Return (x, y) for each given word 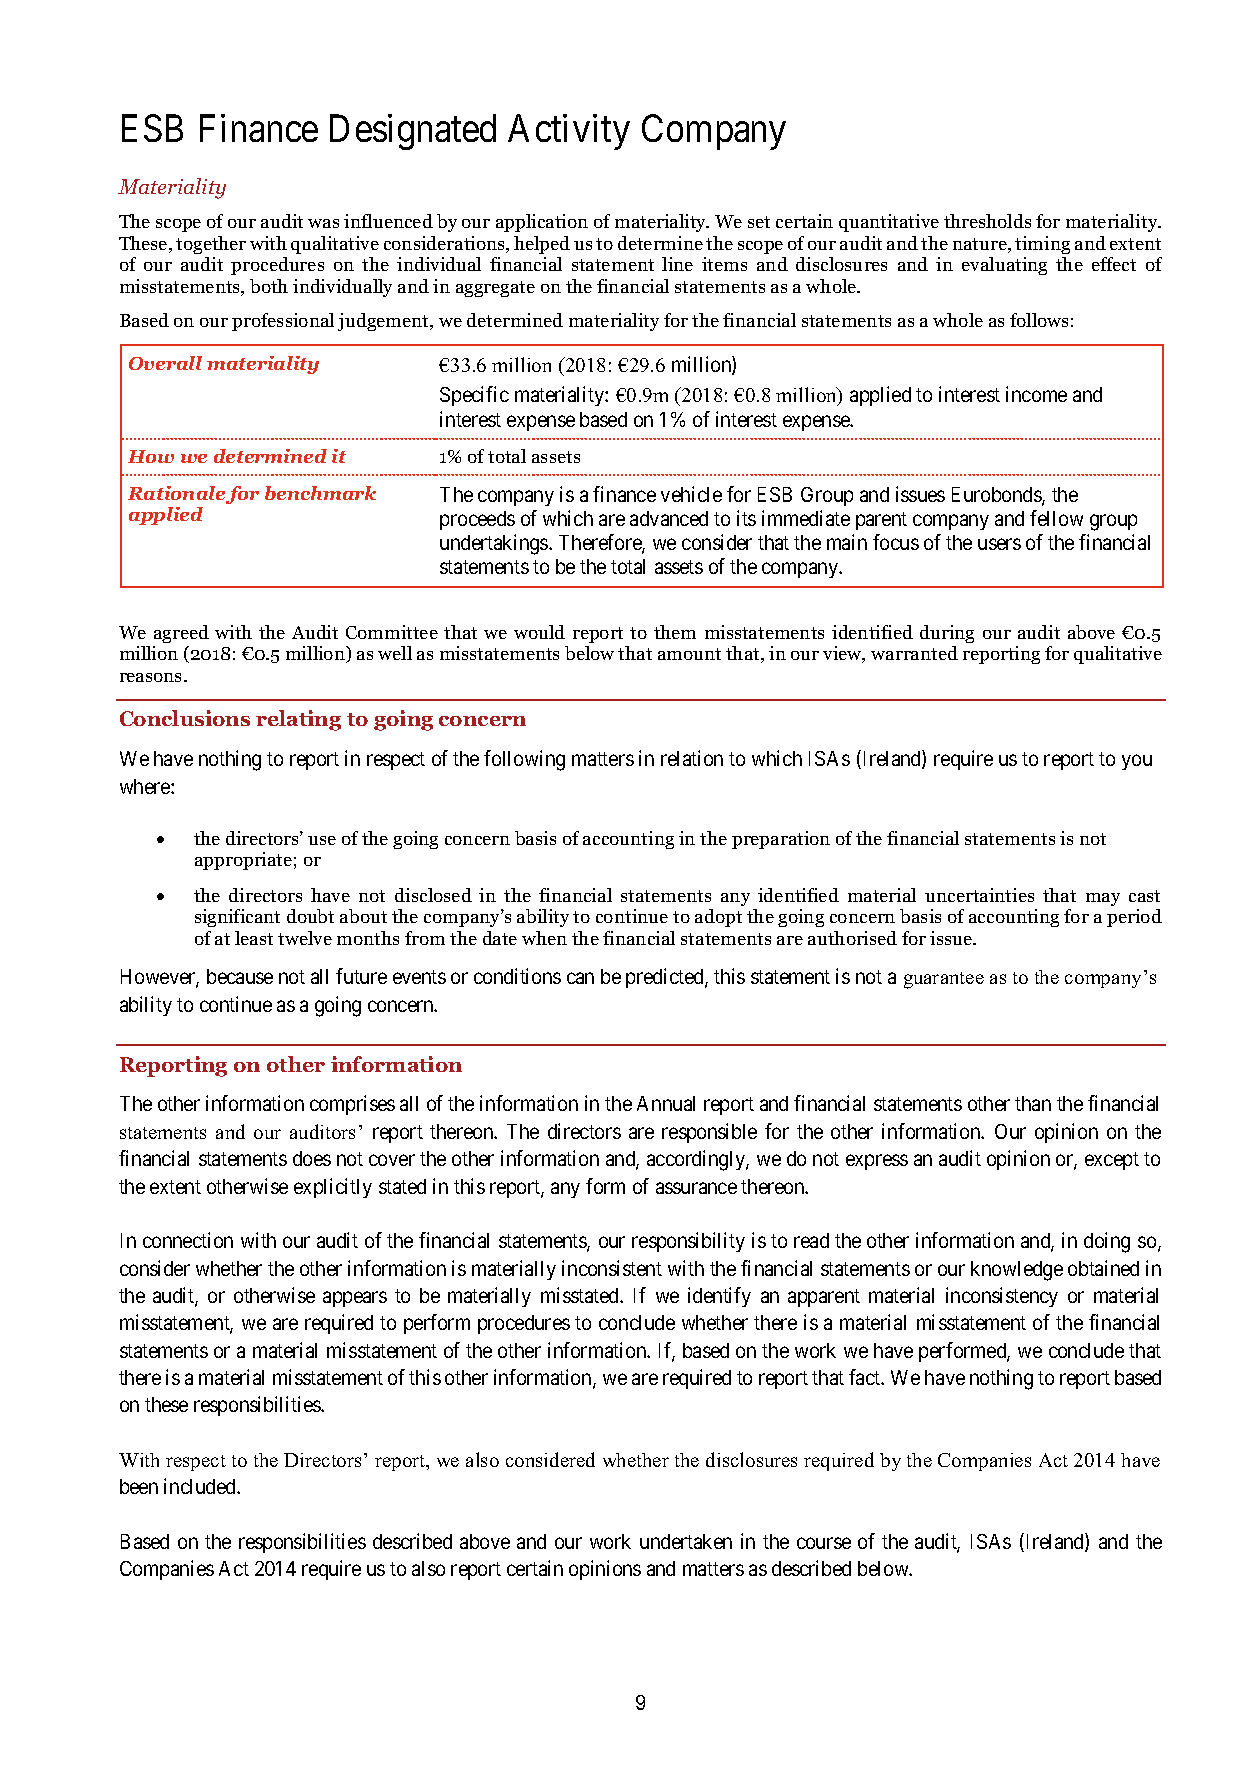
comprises (352, 1105)
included (201, 1486)
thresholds (987, 221)
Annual (666, 1103)
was (323, 223)
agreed (181, 634)
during (947, 634)
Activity (569, 132)
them (675, 632)
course (824, 1543)
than (1033, 1103)
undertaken (686, 1541)
